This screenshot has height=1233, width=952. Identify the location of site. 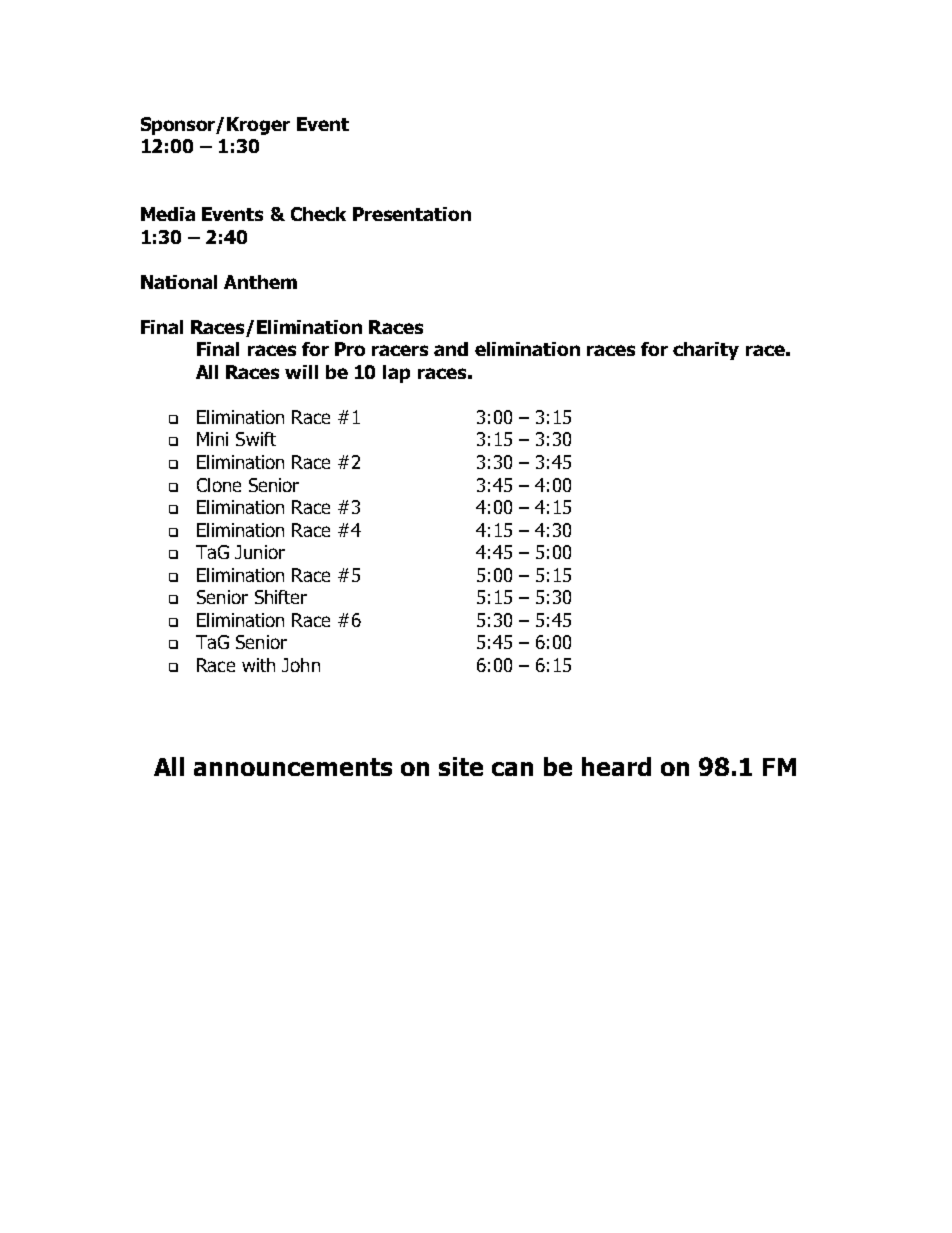
(461, 766).
